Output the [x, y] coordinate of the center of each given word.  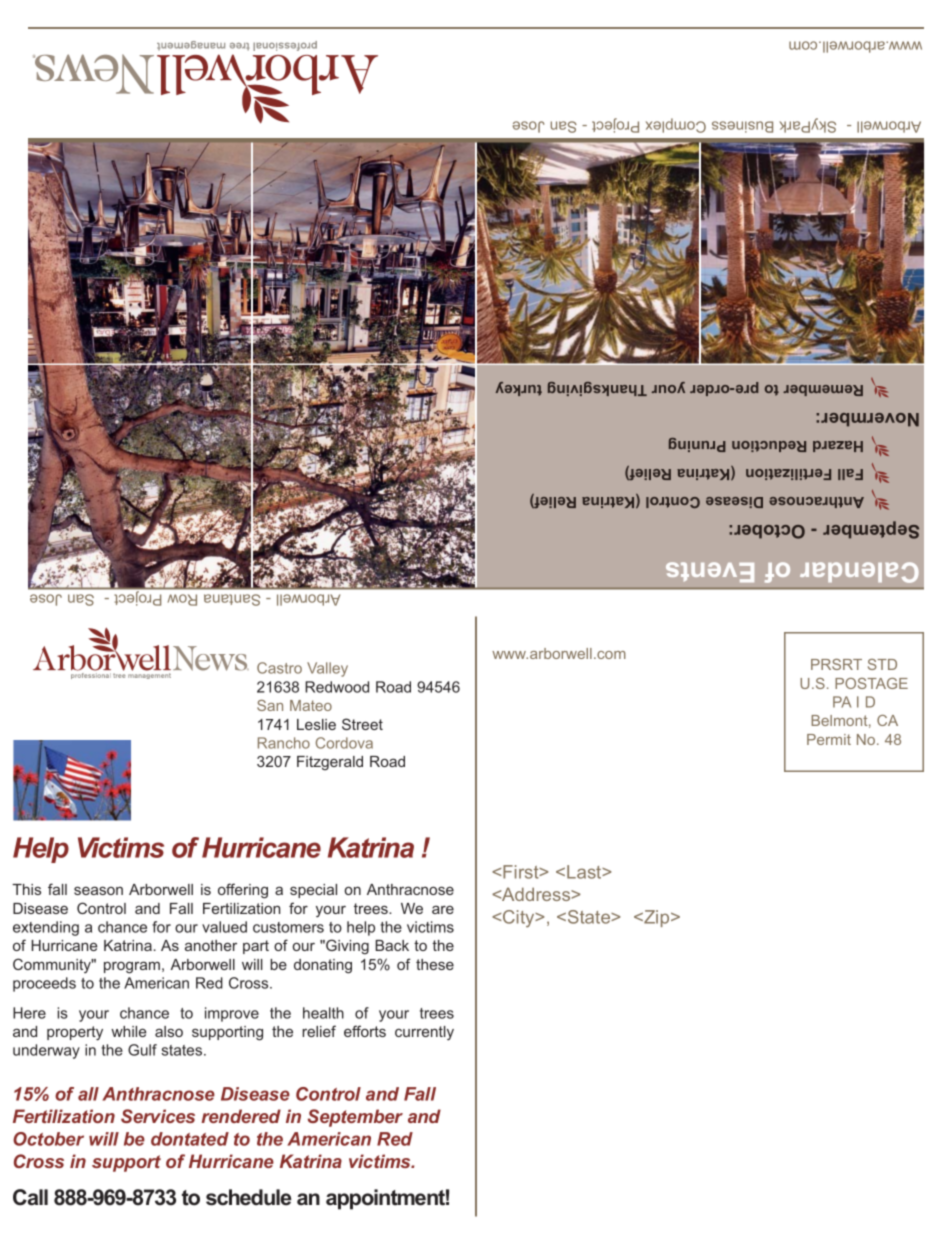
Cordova [344, 743]
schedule [248, 1197]
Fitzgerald [330, 763]
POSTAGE [871, 683]
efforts [365, 1031]
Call [30, 1197]
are [443, 909]
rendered [241, 1116]
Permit [829, 739]
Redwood [337, 687]
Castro [279, 668]
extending [46, 928]
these [435, 964]
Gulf [142, 1050]
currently [424, 1033]
